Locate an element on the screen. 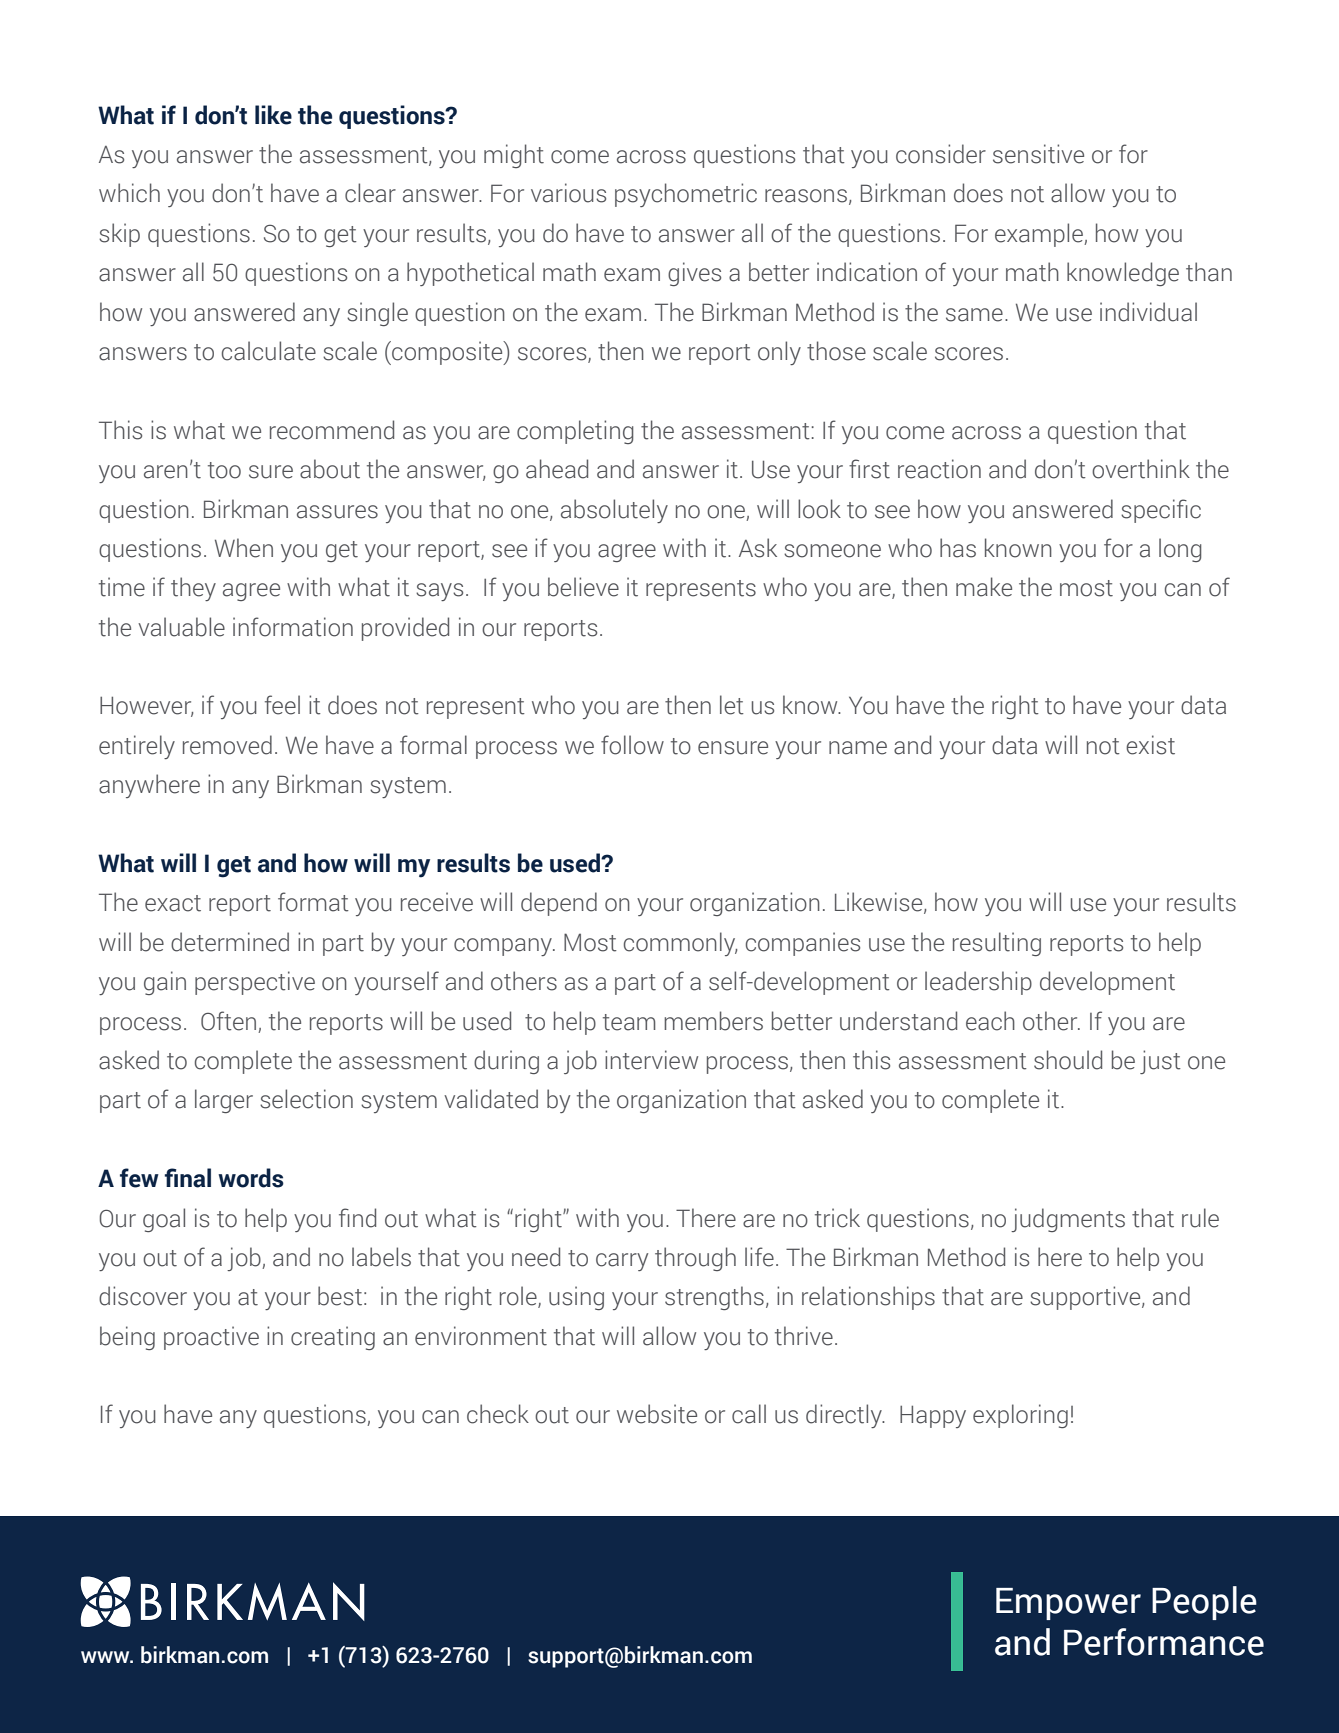 This screenshot has height=1733, width=1339. exist is located at coordinates (1150, 745).
